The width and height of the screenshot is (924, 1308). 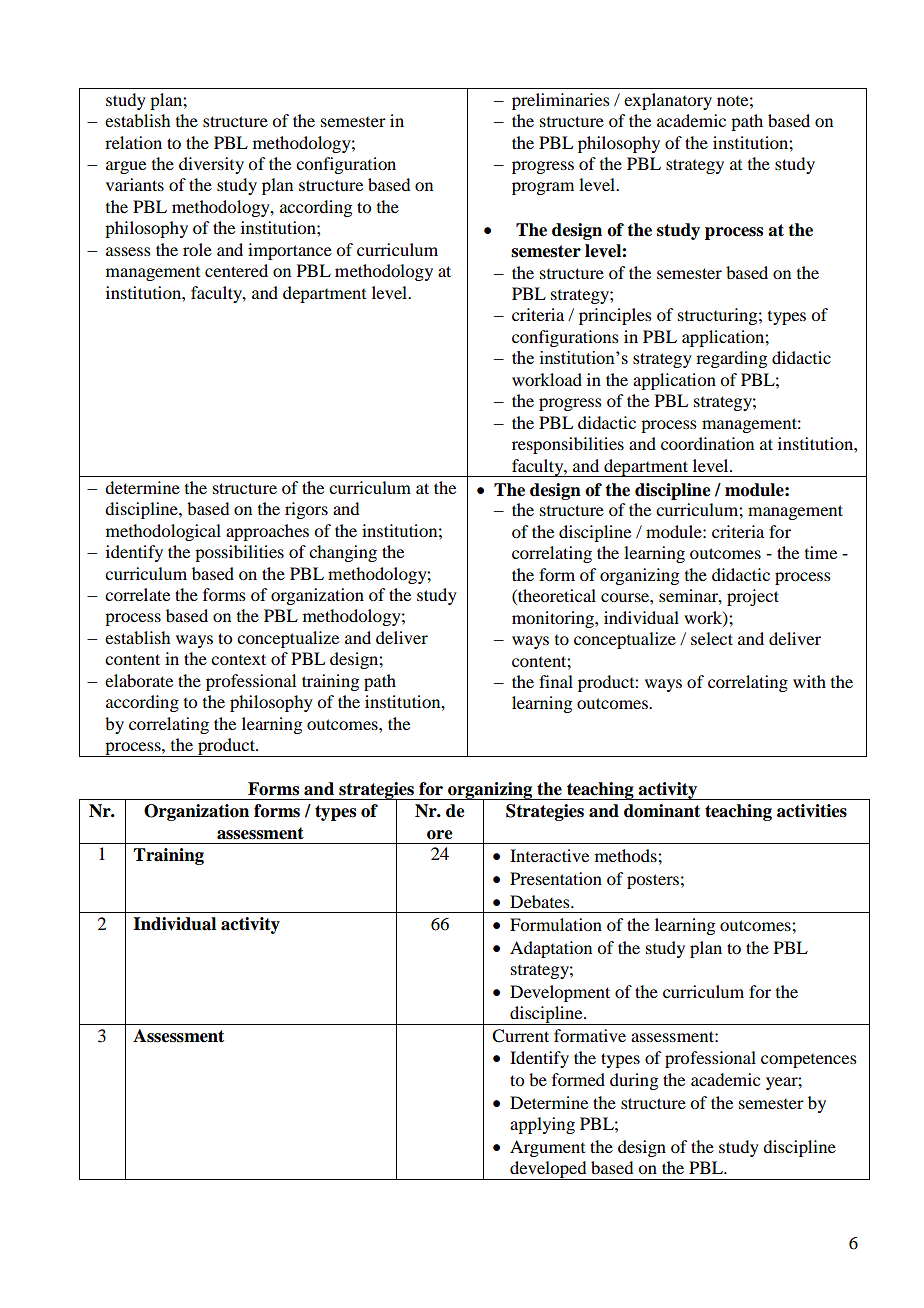 What do you see at coordinates (236, 270) in the screenshot?
I see `centered` at bounding box center [236, 270].
